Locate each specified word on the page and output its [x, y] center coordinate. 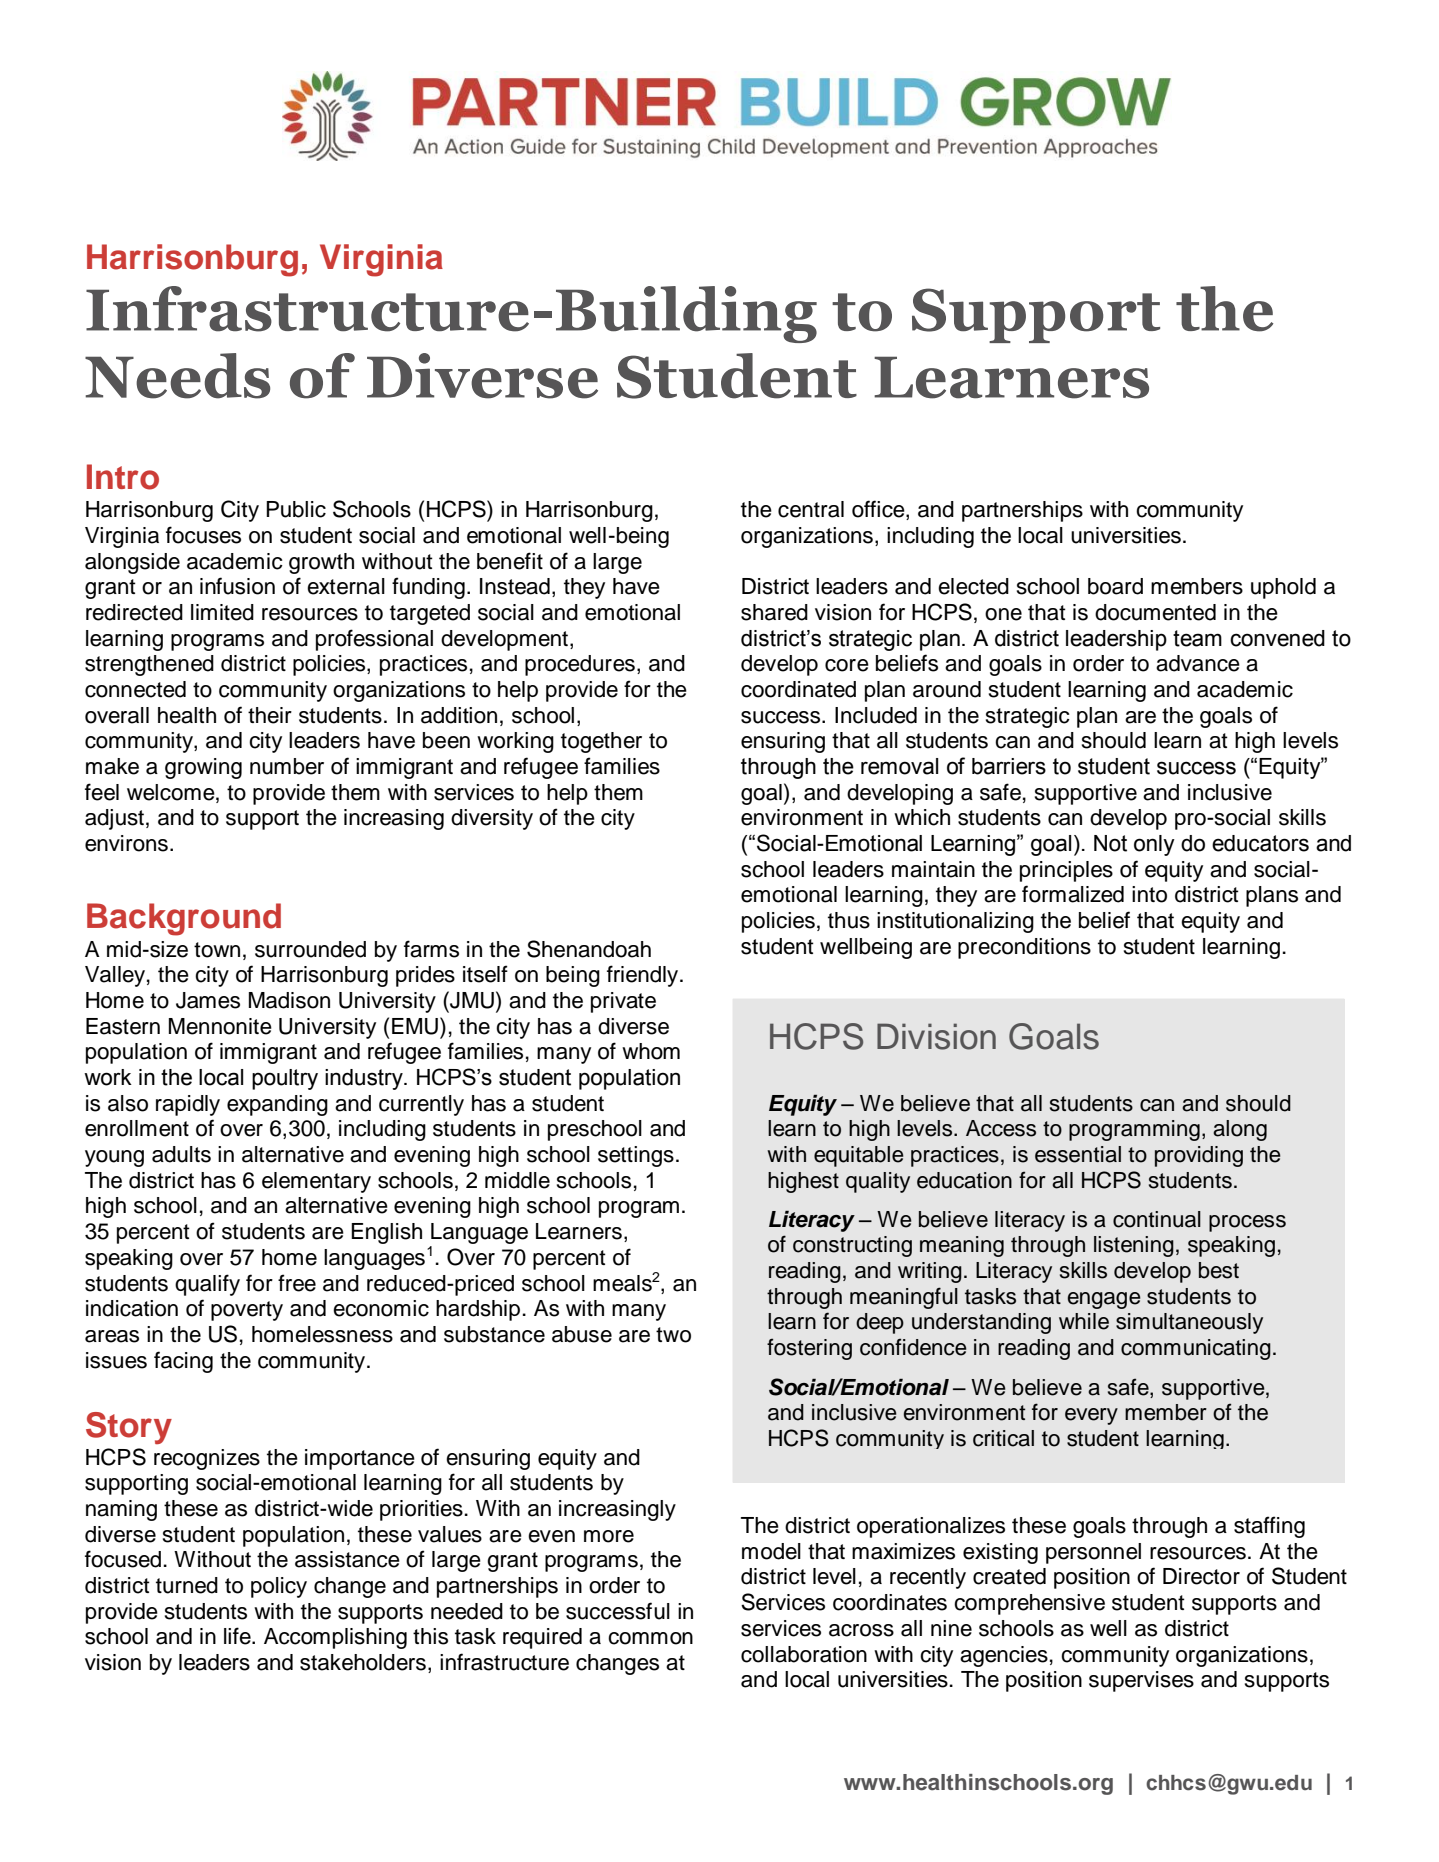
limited [222, 612]
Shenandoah [589, 949]
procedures [580, 665]
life [238, 1636]
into [1149, 894]
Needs [177, 376]
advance [1198, 663]
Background [184, 919]
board [1115, 586]
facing [183, 1362]
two [673, 1335]
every [1091, 1416]
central [811, 509]
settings [636, 1156]
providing [1199, 1156]
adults [181, 1154]
